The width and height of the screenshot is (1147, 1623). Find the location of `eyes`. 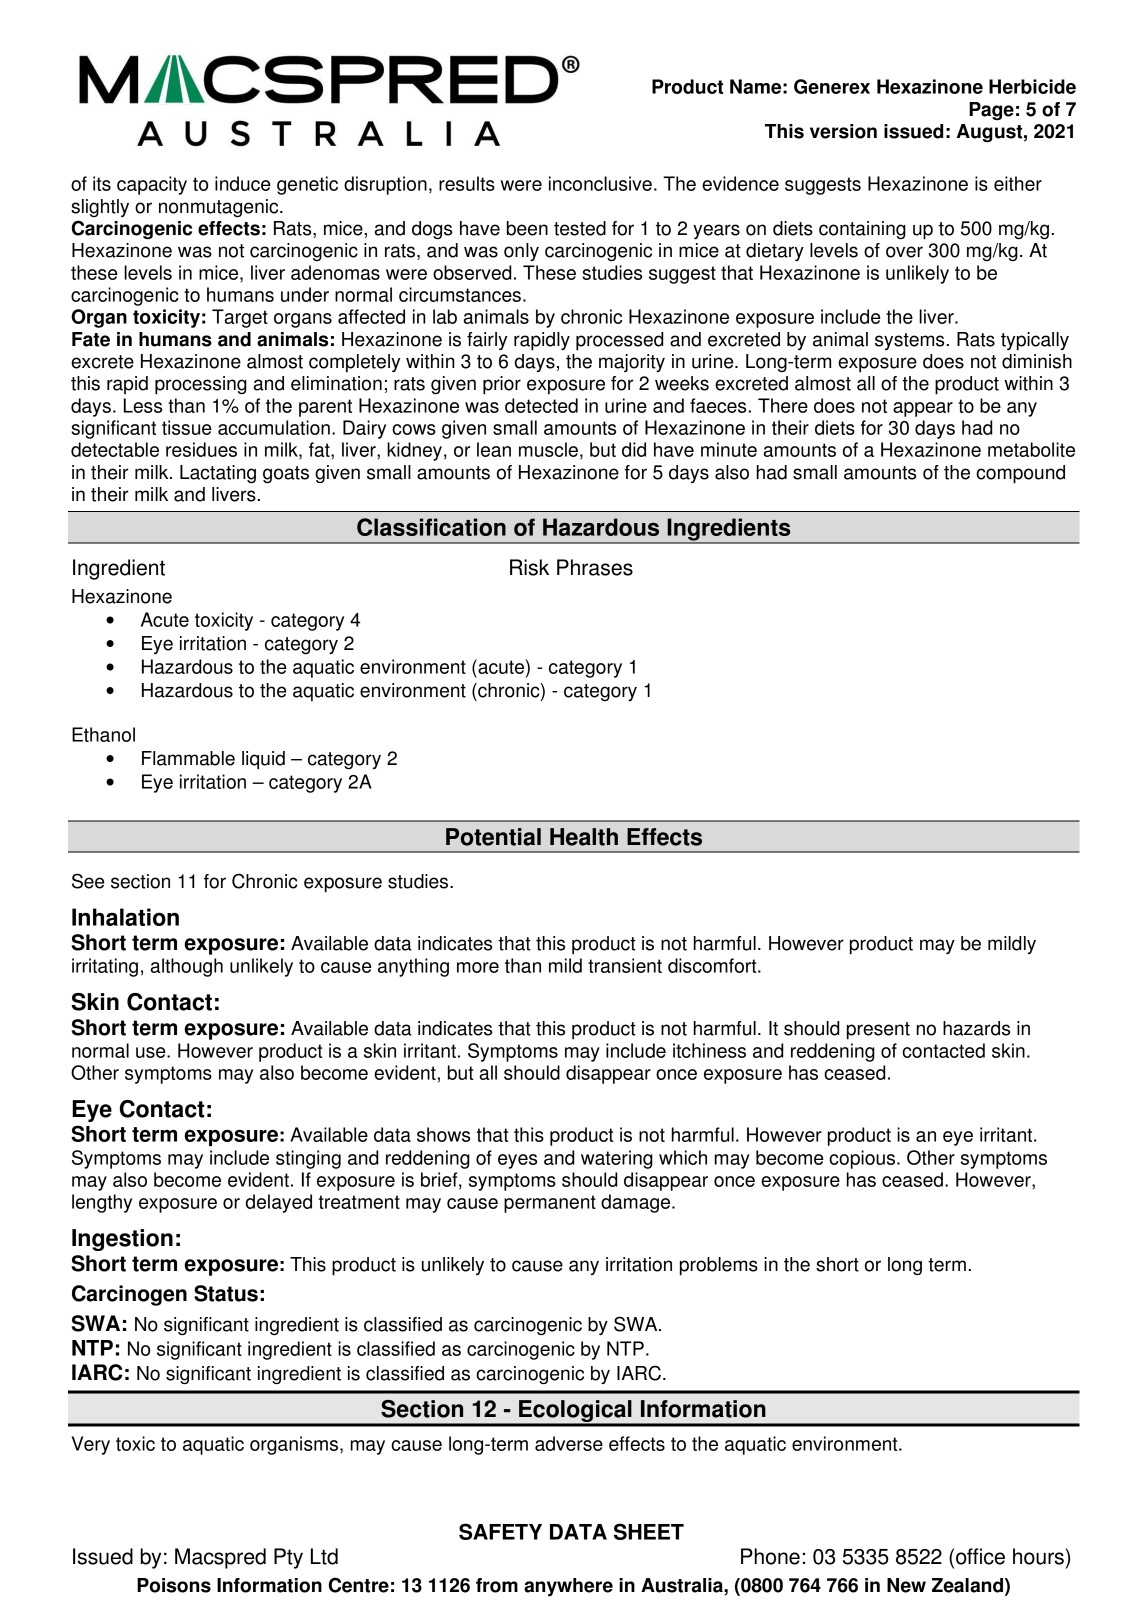

eyes is located at coordinates (517, 1161).
